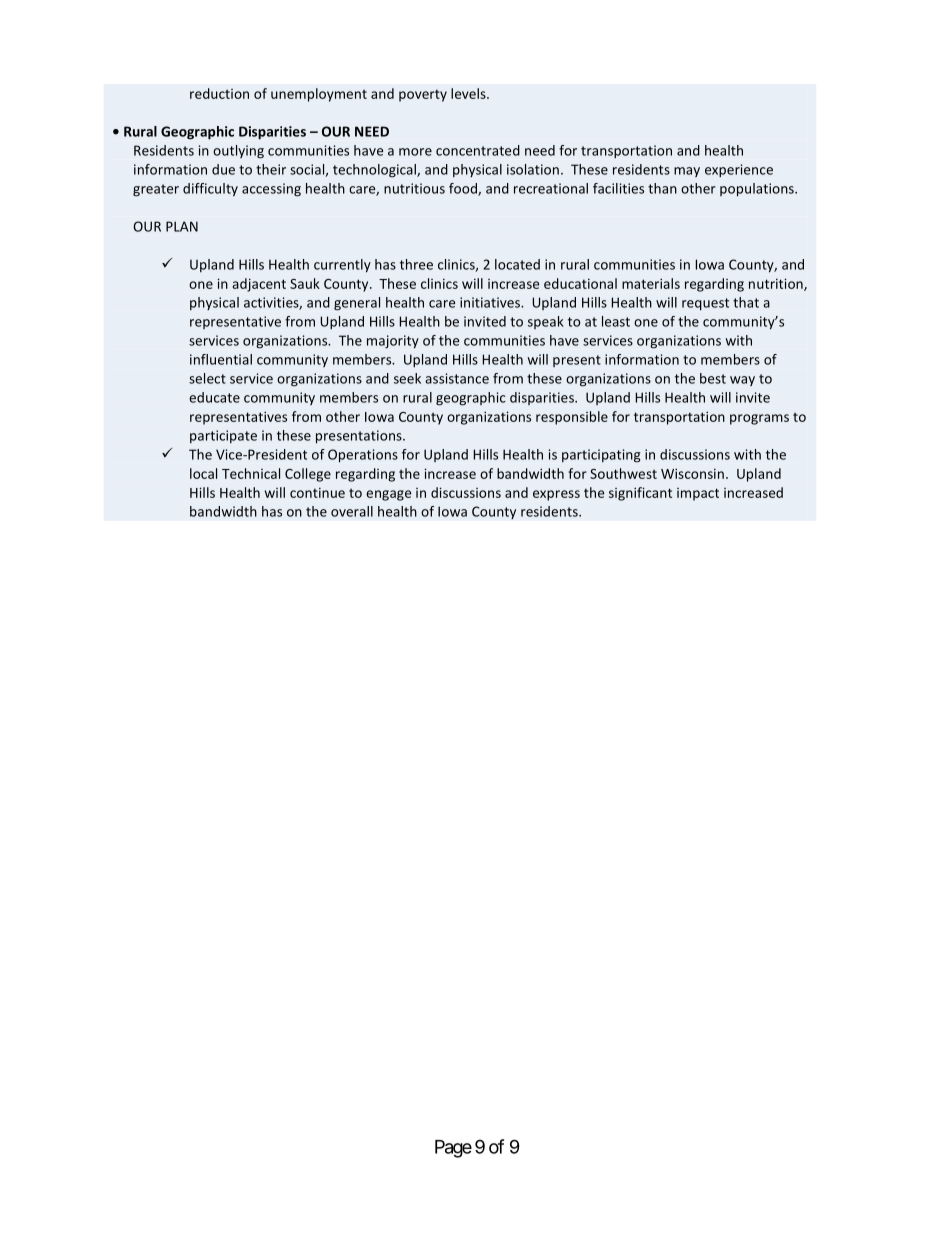 Image resolution: width=952 pixels, height=1233 pixels. Describe the element at coordinates (698, 494) in the page. I see `impact` at that location.
